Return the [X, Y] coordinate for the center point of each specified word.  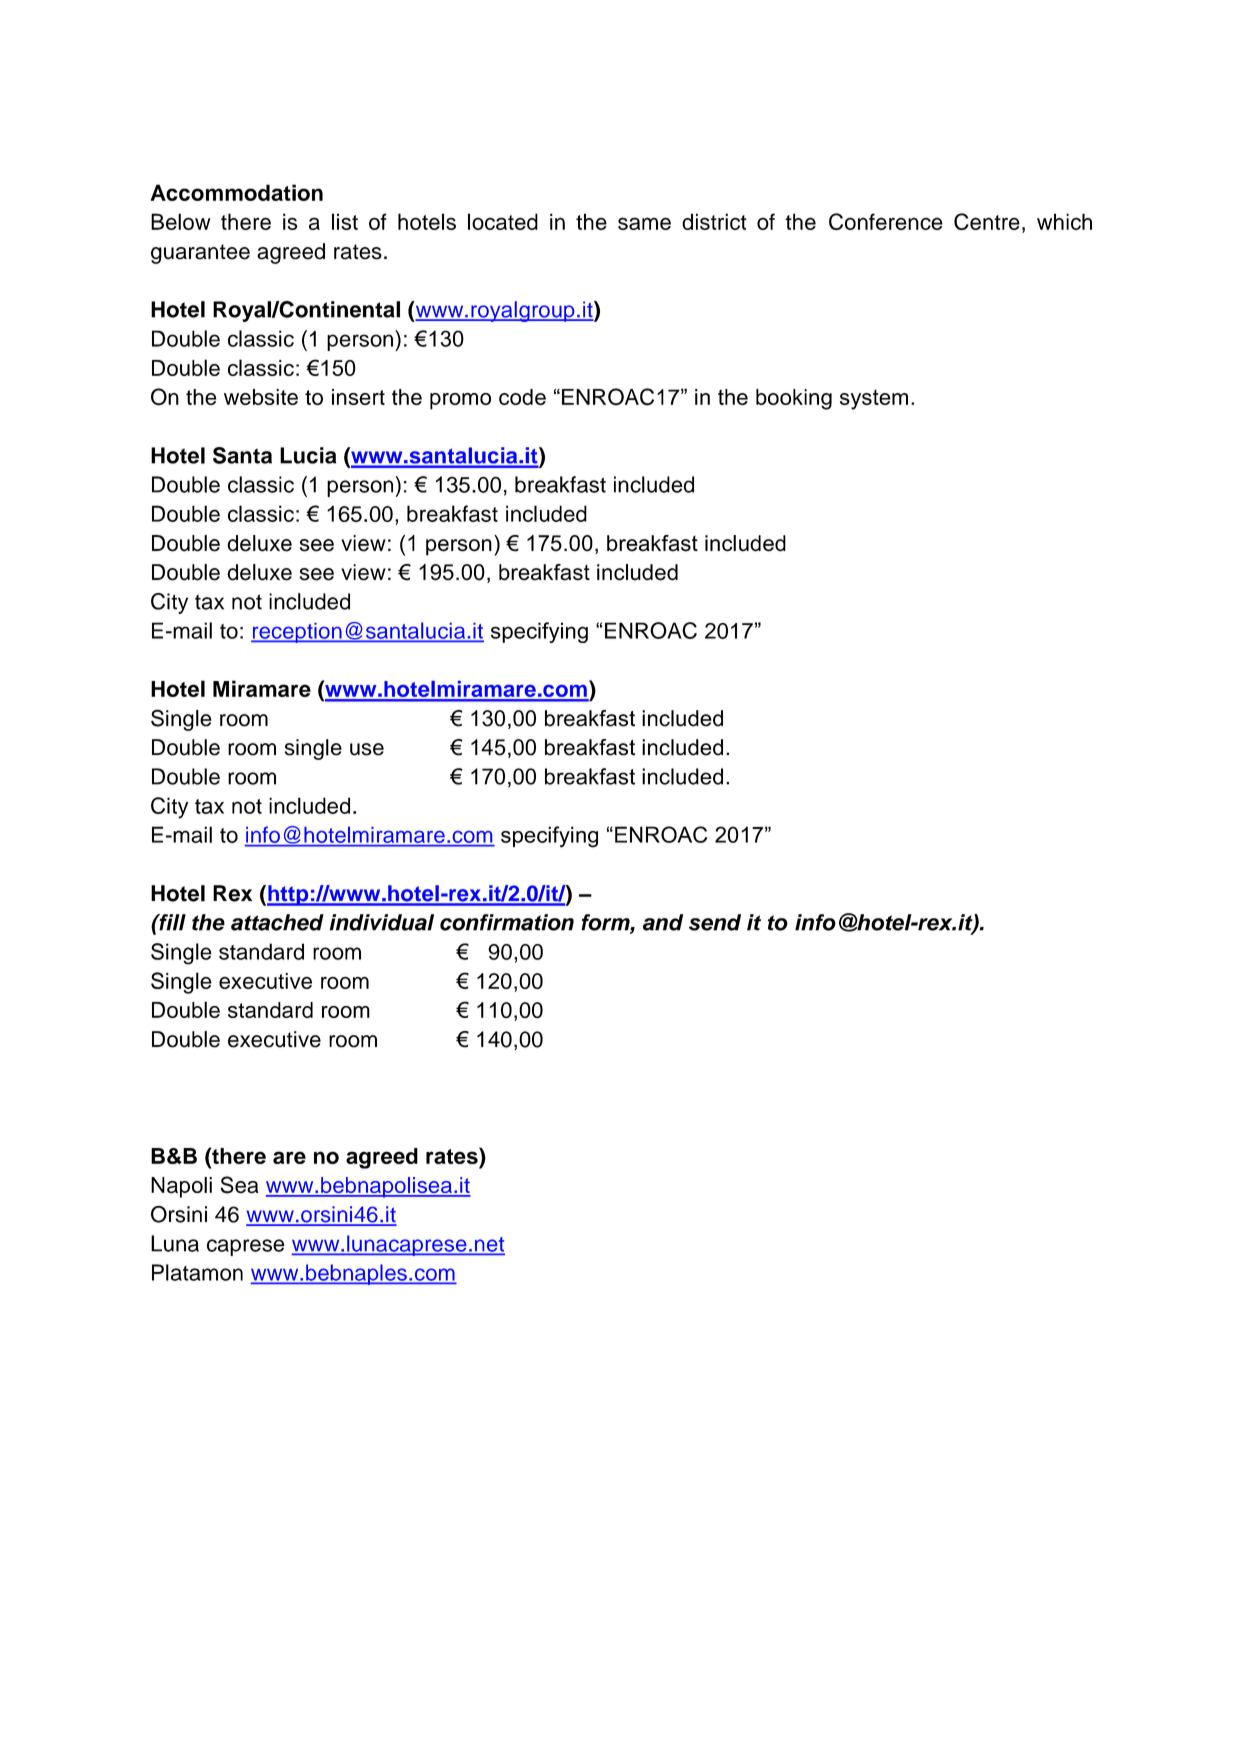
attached [277, 922]
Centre [987, 221]
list [345, 221]
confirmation [507, 922]
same [644, 223]
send [715, 922]
